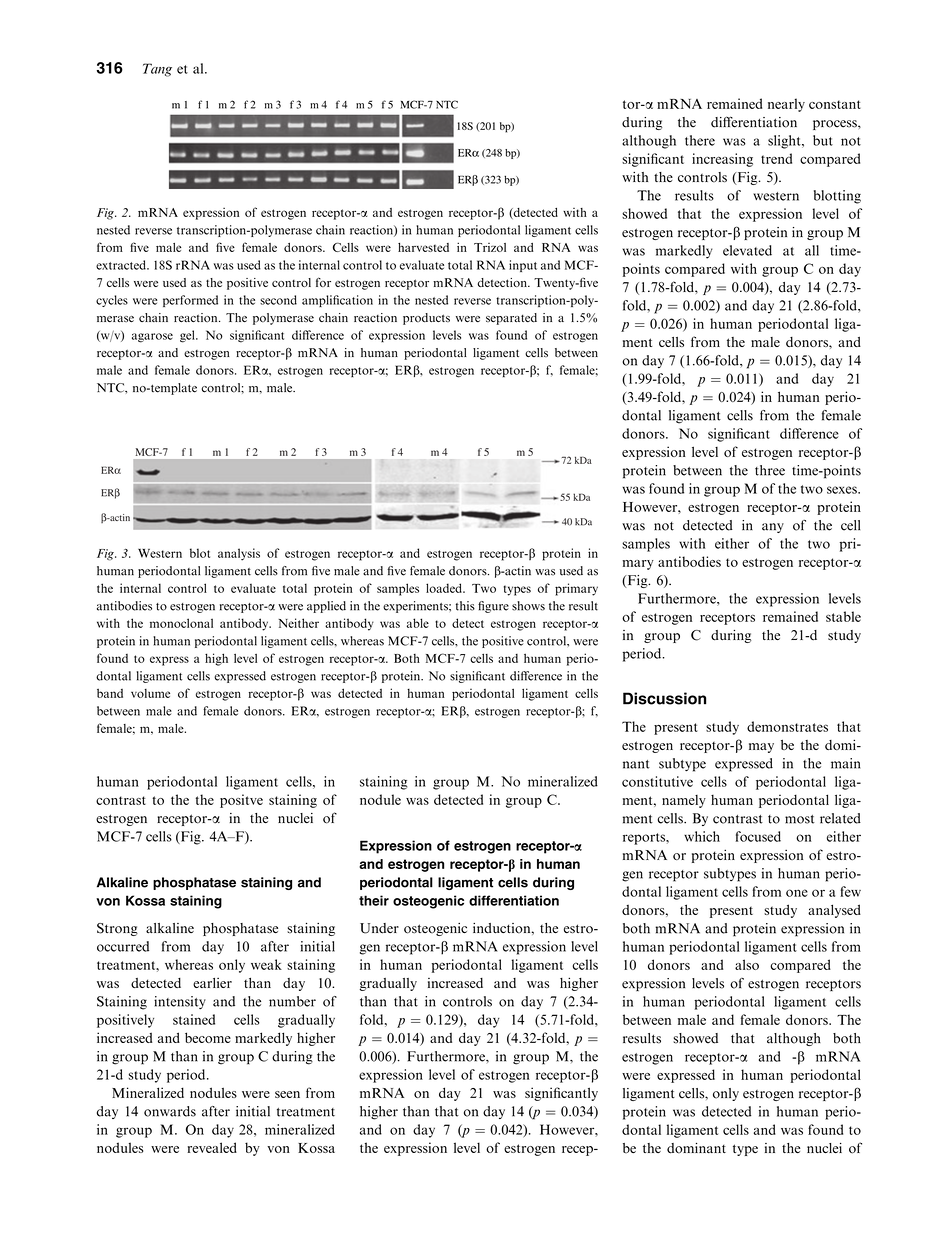  Describe the element at coordinates (786, 105) in the page. I see `nearly` at that location.
